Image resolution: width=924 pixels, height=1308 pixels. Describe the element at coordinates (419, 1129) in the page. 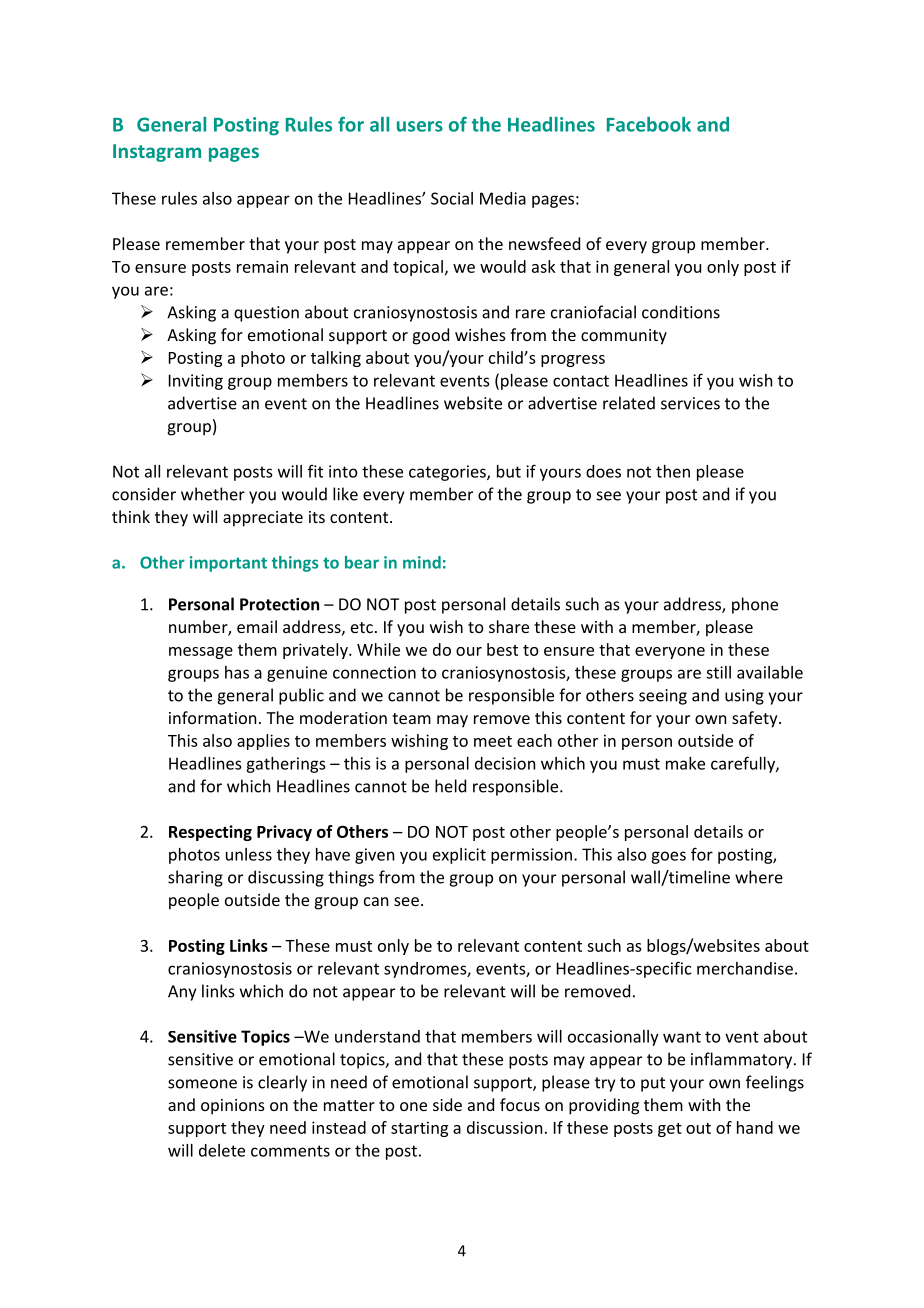

I see `starting` at that location.
